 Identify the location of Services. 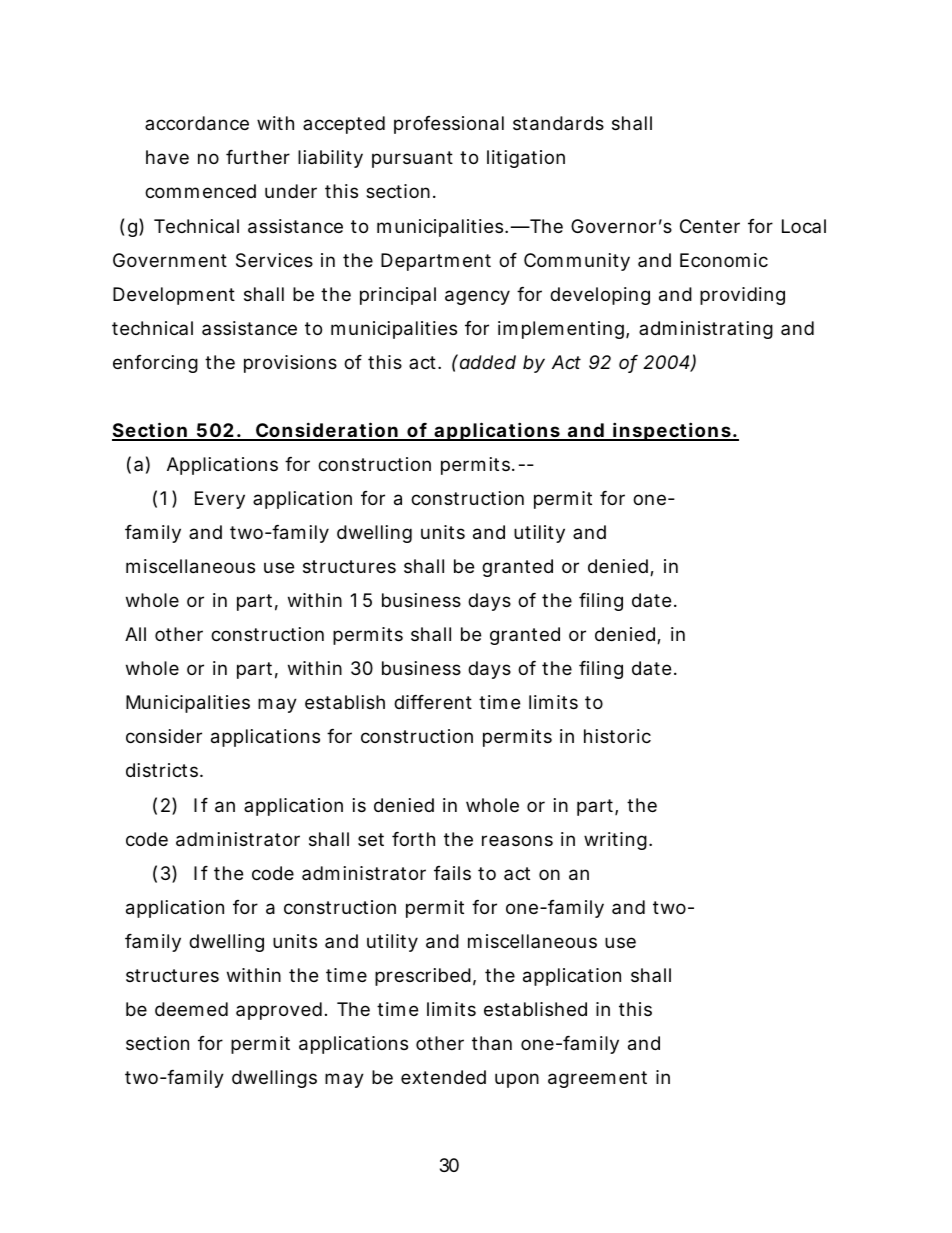
(274, 260).
